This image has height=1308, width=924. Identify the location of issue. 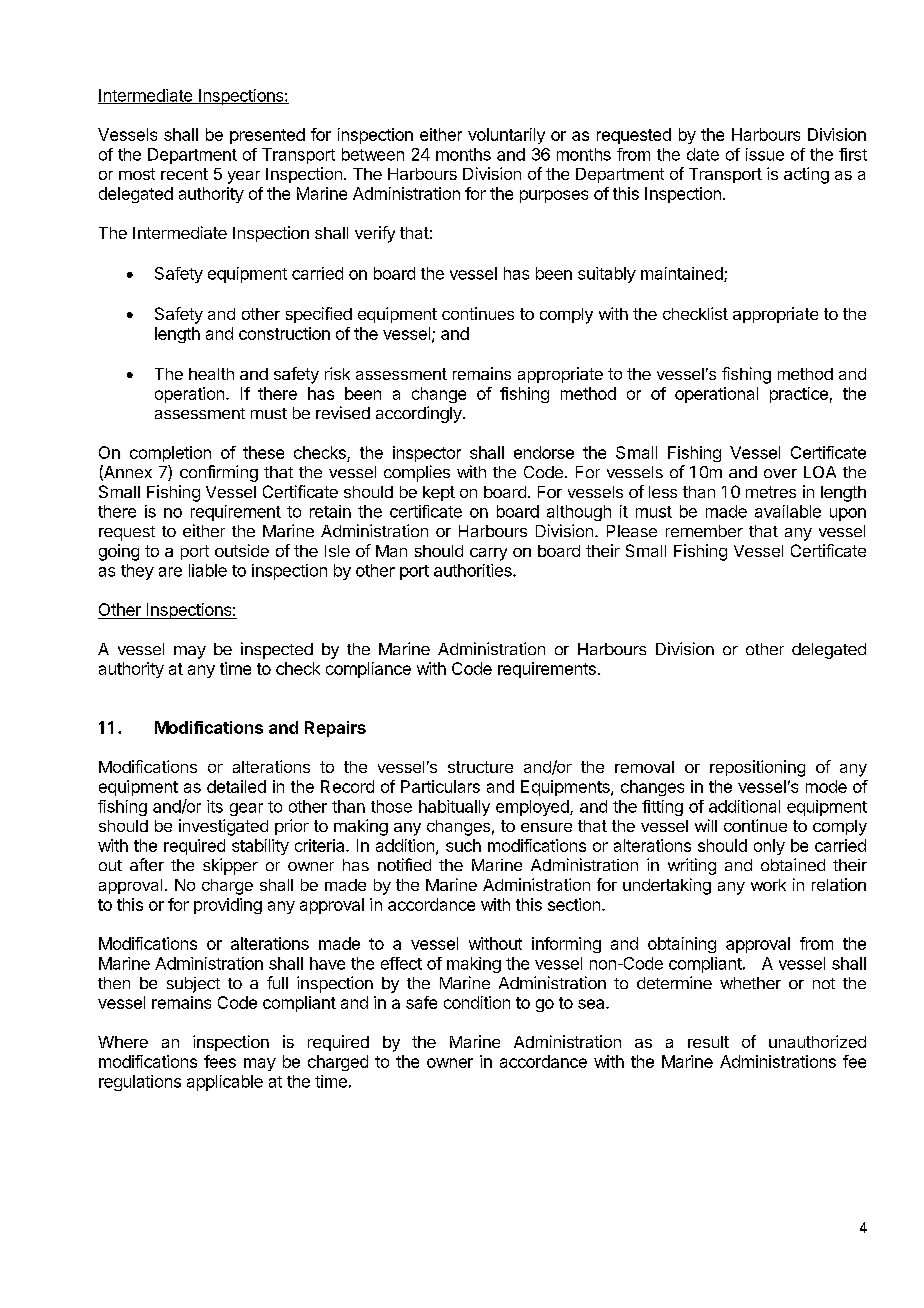
(765, 154).
